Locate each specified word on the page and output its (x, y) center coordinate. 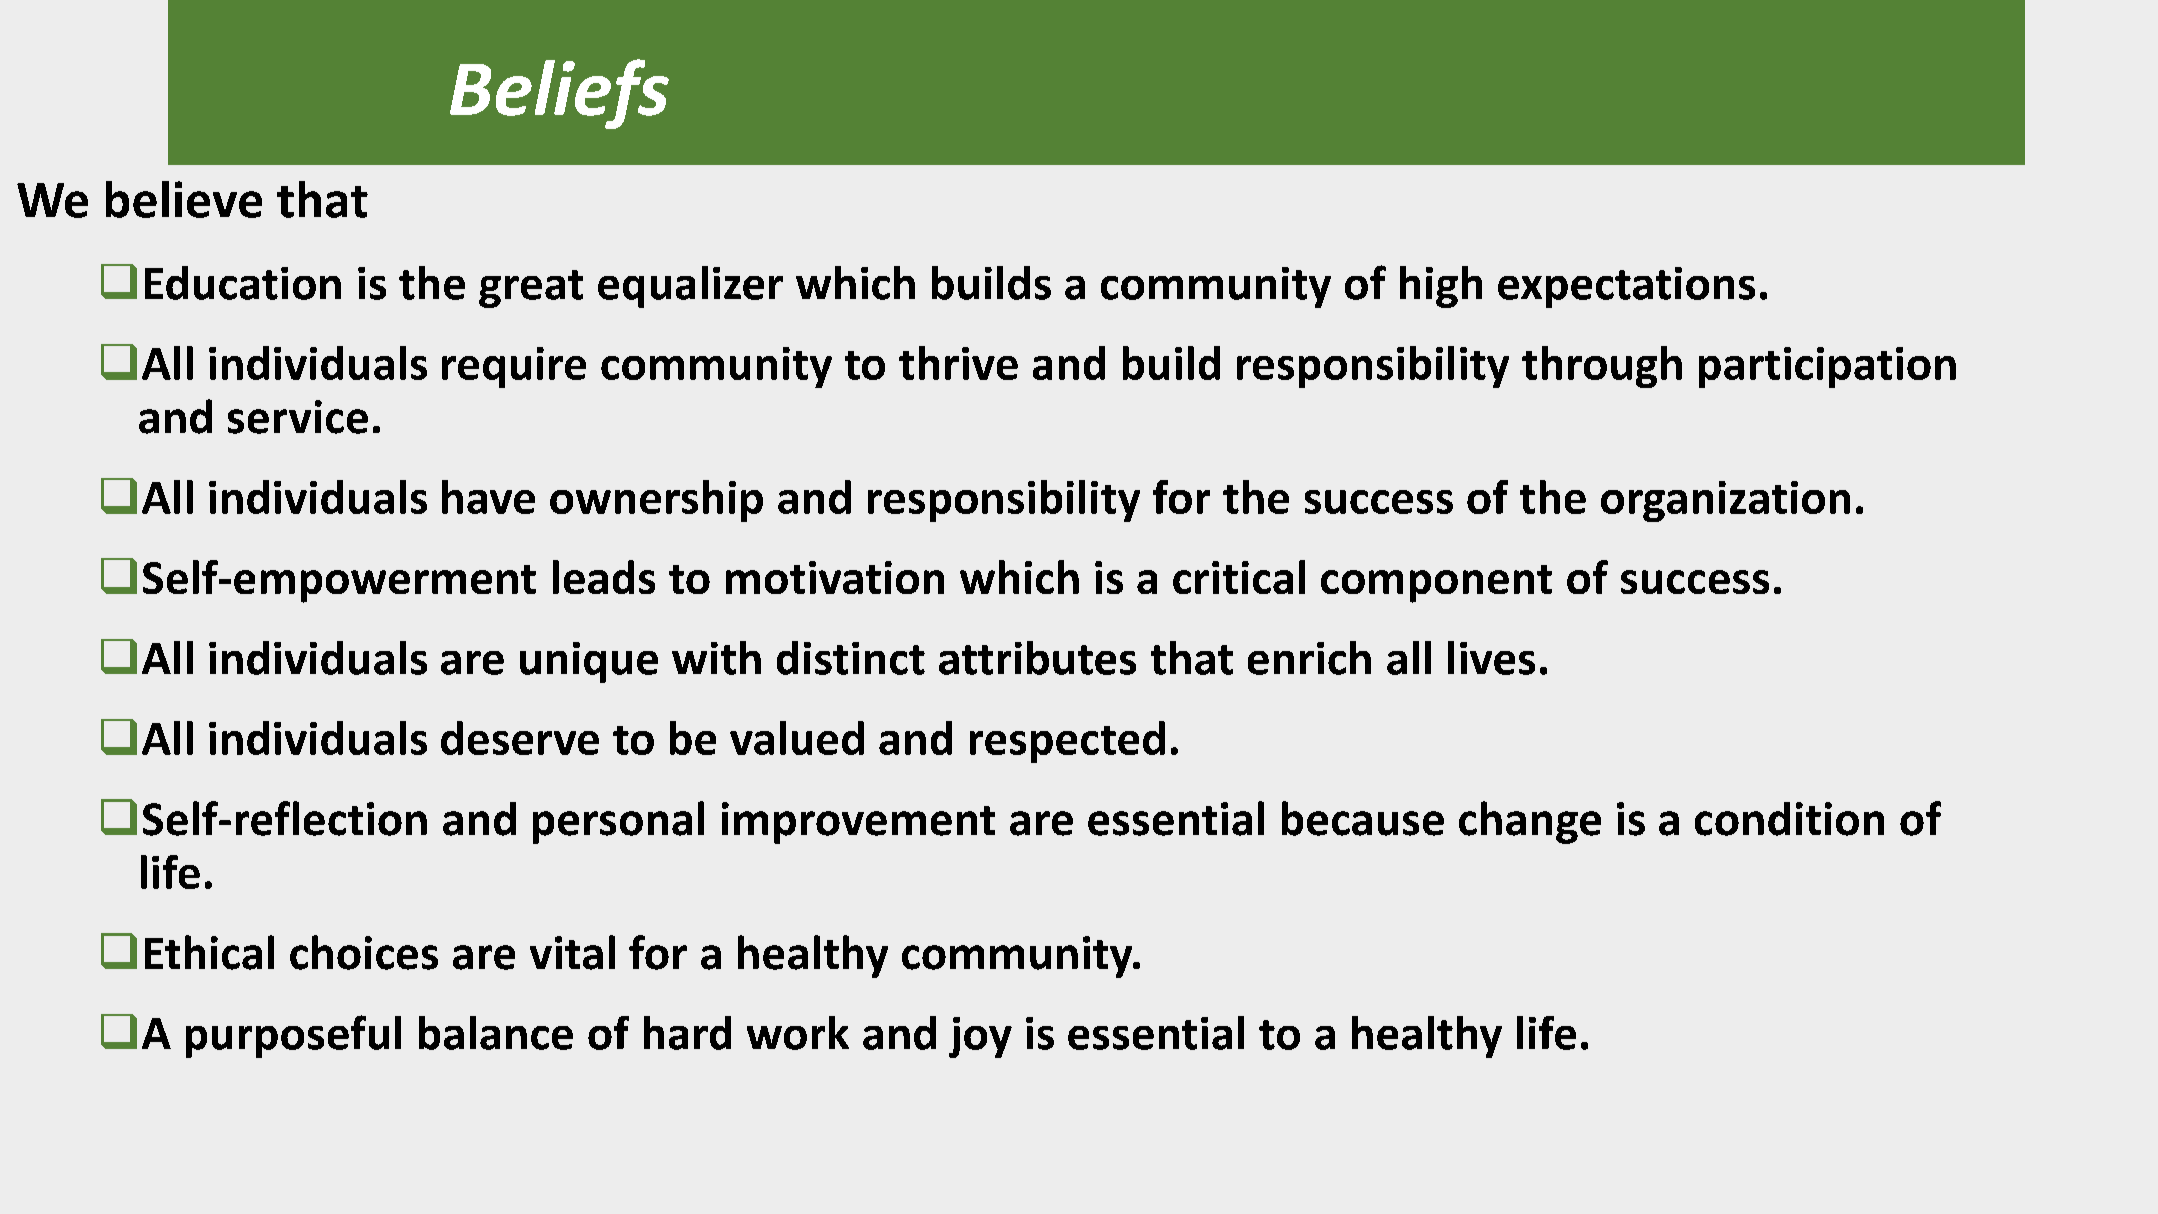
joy (980, 1037)
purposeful (293, 1036)
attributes (1037, 658)
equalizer (690, 287)
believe (184, 199)
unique (589, 662)
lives (1491, 658)
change (1530, 822)
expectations (1626, 287)
